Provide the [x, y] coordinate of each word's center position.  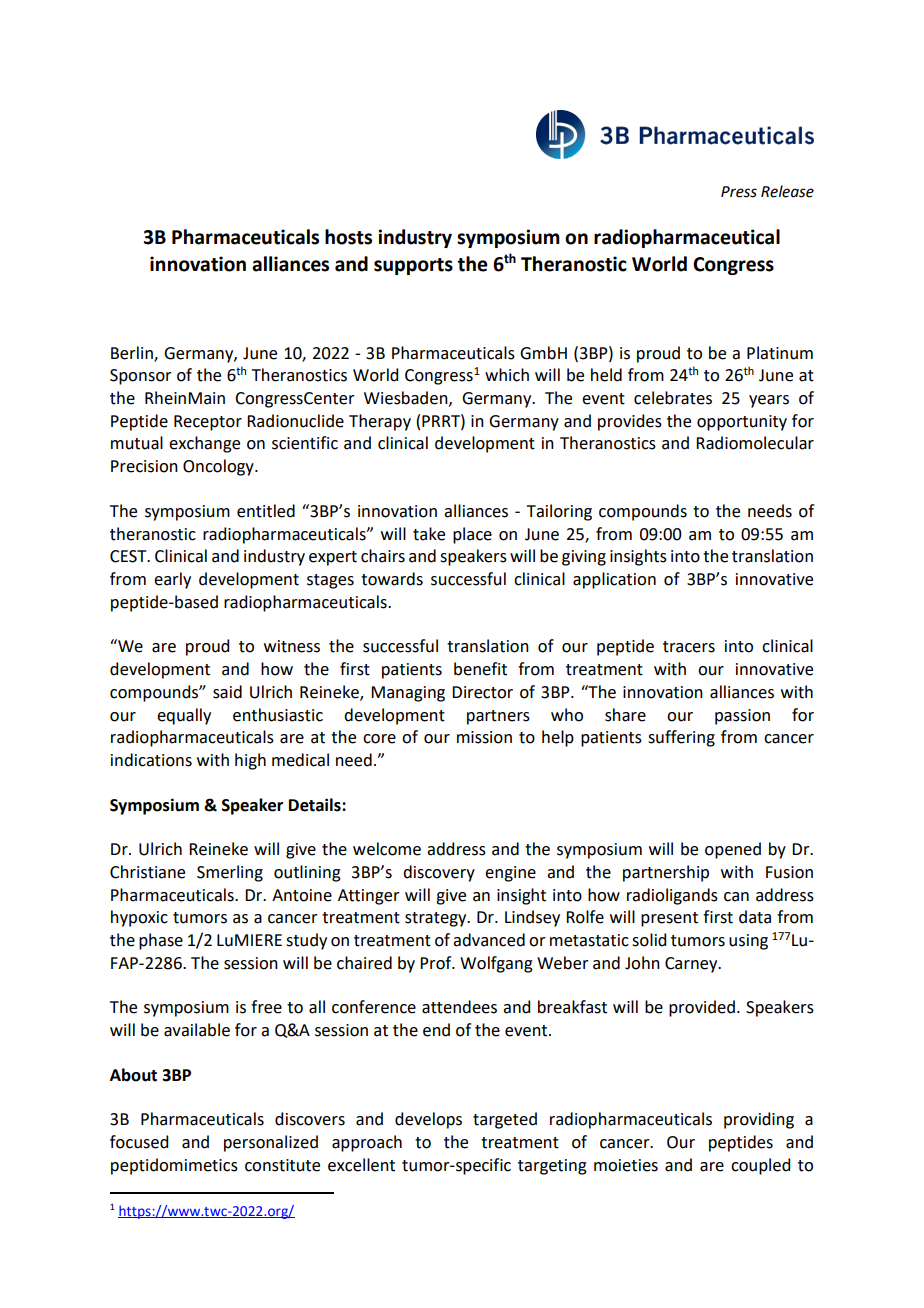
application [614, 580]
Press [739, 192]
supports [413, 266]
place [472, 535]
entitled [266, 511]
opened [733, 850]
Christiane [147, 872]
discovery [439, 873]
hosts [348, 237]
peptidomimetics [174, 1166]
